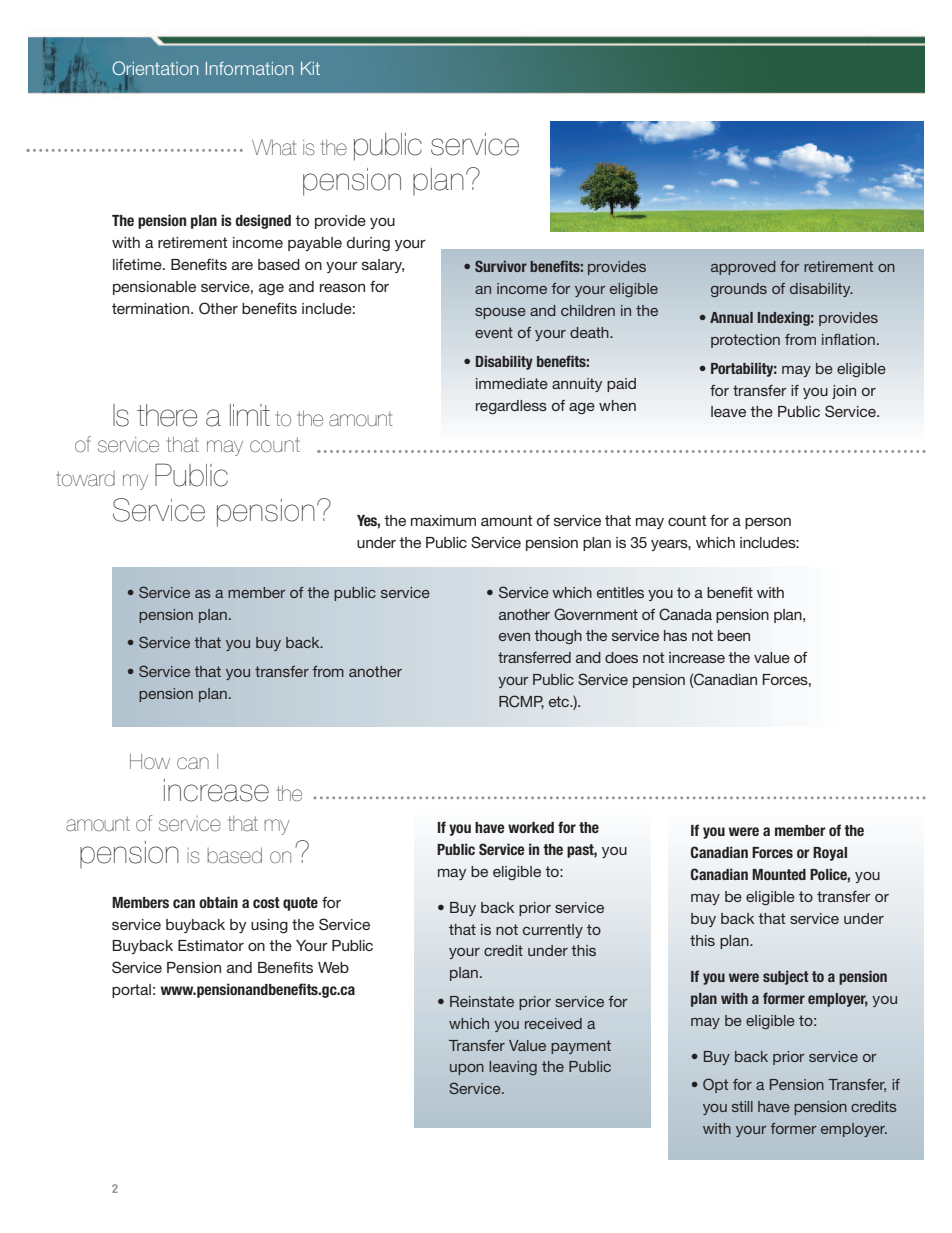 The image size is (952, 1233). Describe the element at coordinates (500, 313) in the screenshot. I see `spouse` at that location.
